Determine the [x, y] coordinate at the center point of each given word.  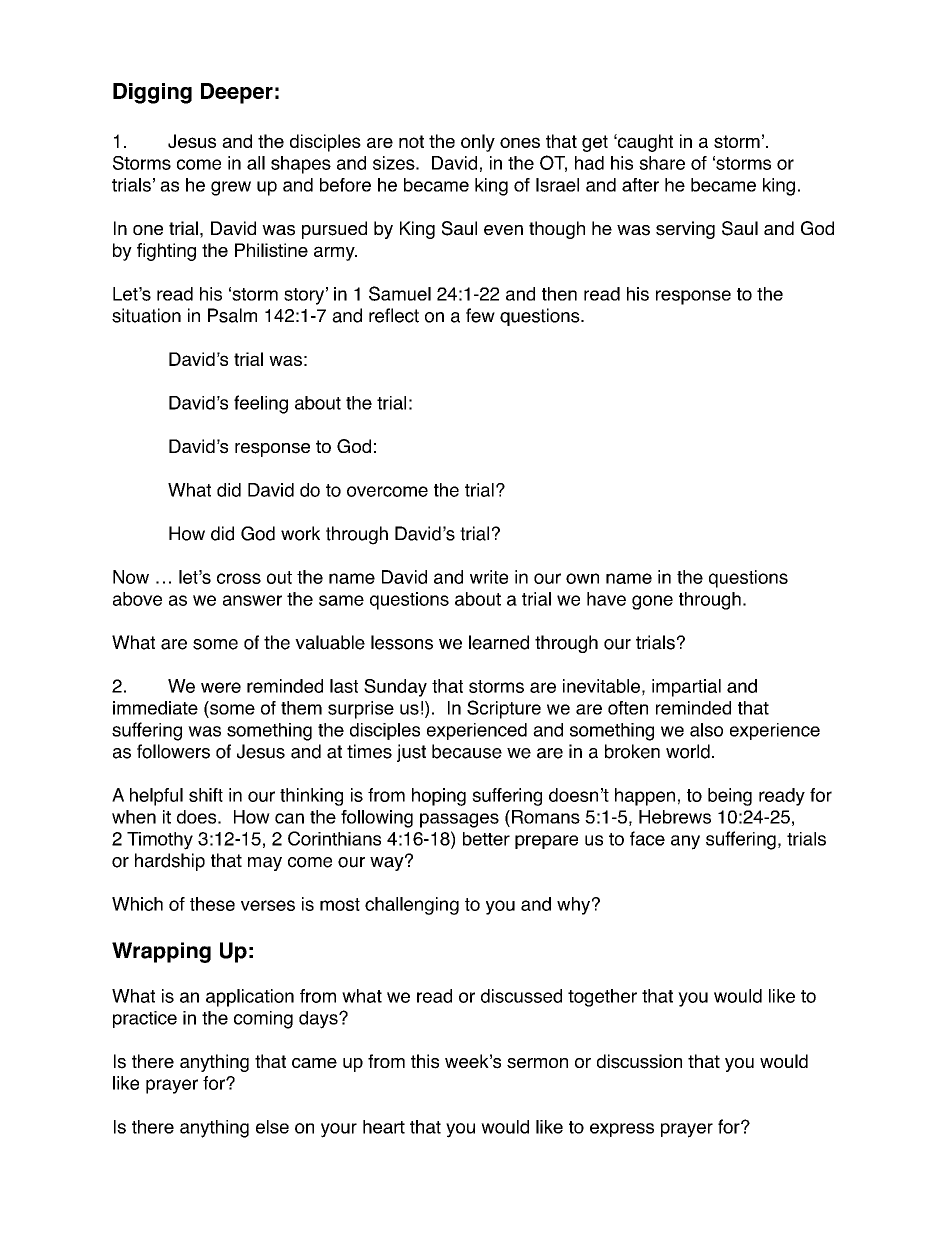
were [221, 687]
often [628, 708]
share [662, 163]
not [411, 141]
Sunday [395, 688]
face [647, 838]
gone [652, 602]
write [489, 577]
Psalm [232, 315]
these [212, 904]
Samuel [400, 293]
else [272, 1127]
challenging [412, 906]
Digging [152, 93]
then [559, 294]
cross [239, 578]
